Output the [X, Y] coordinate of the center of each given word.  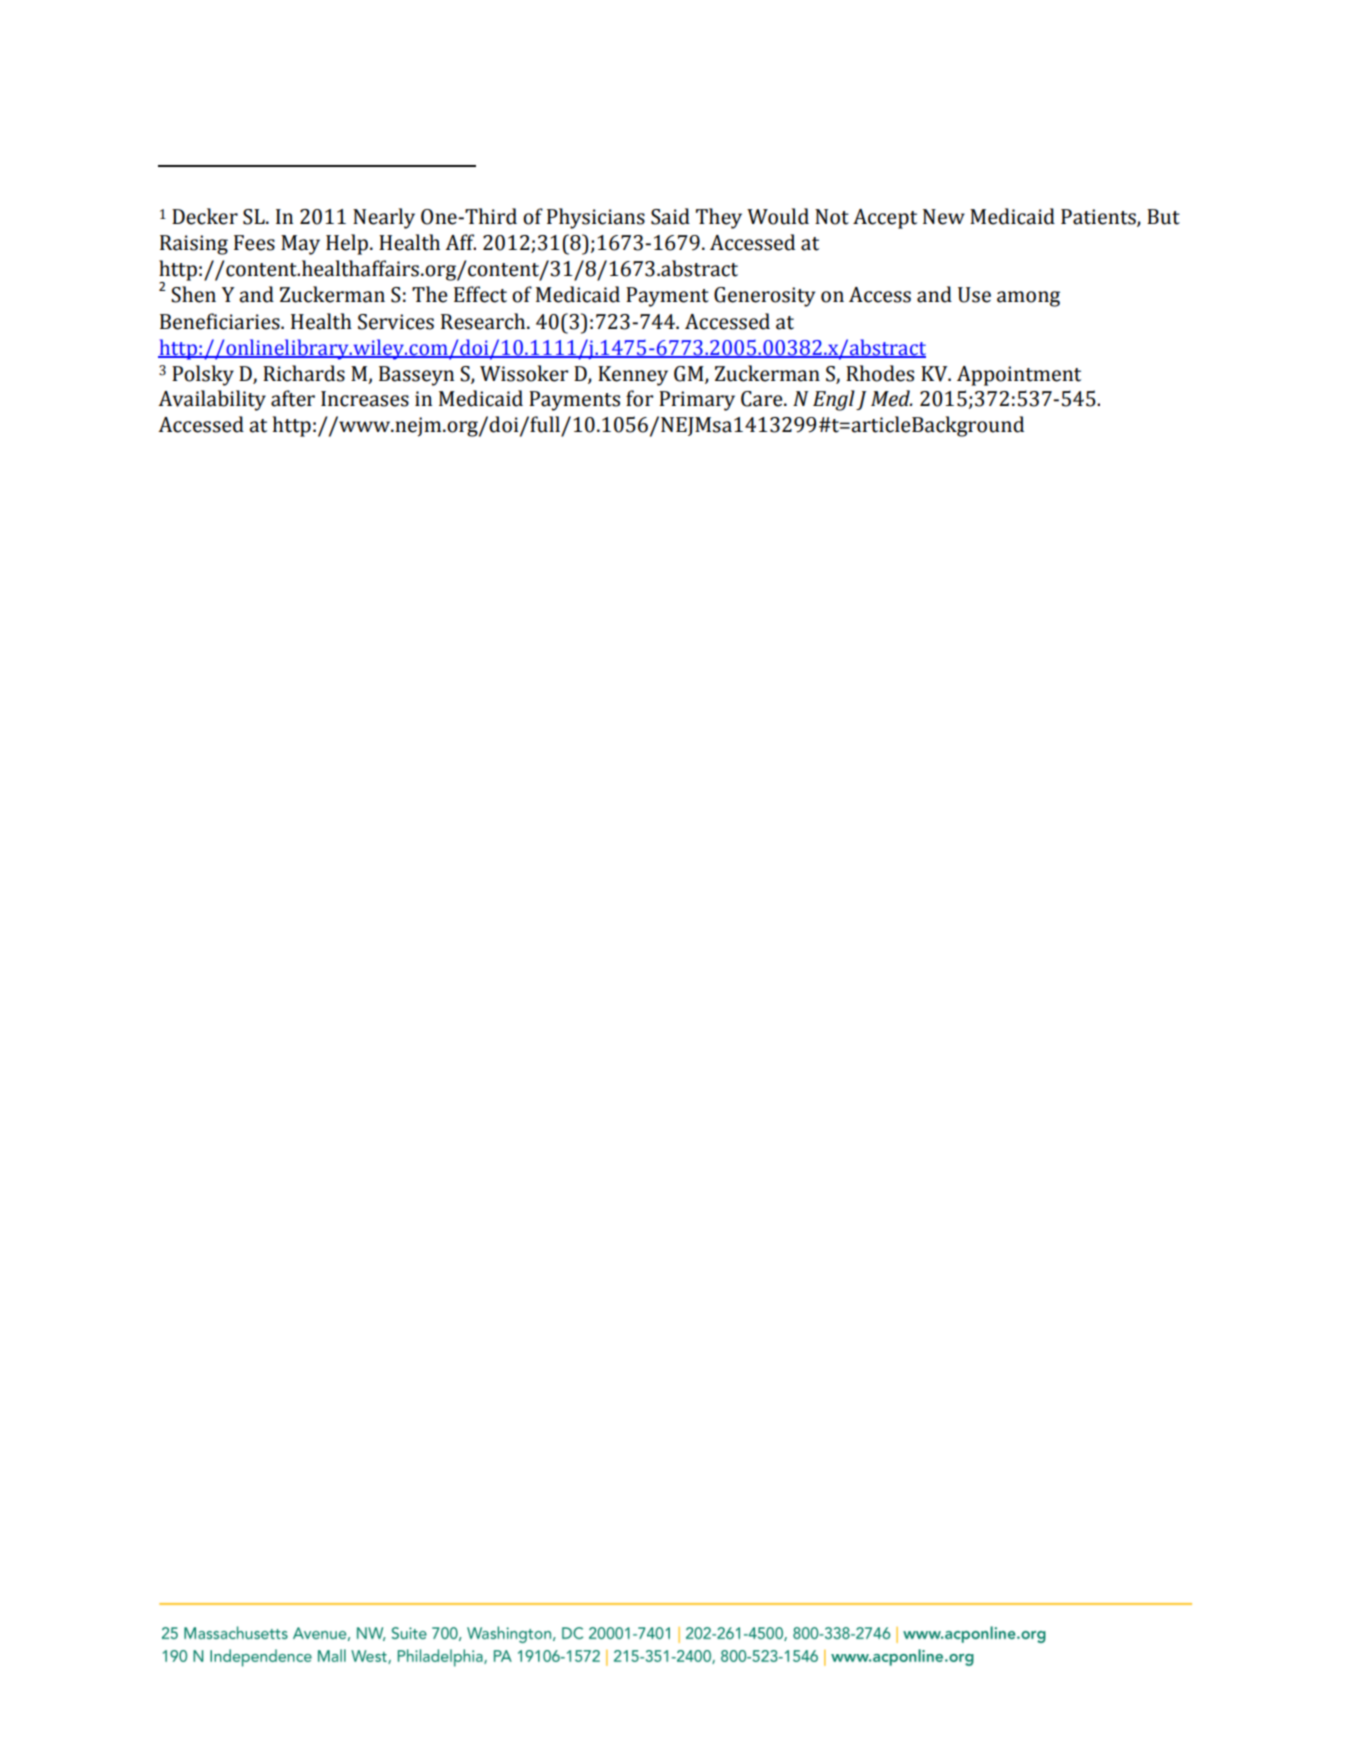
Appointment [1019, 376]
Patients [1099, 218]
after [293, 398]
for [639, 398]
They [719, 218]
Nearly [384, 218]
